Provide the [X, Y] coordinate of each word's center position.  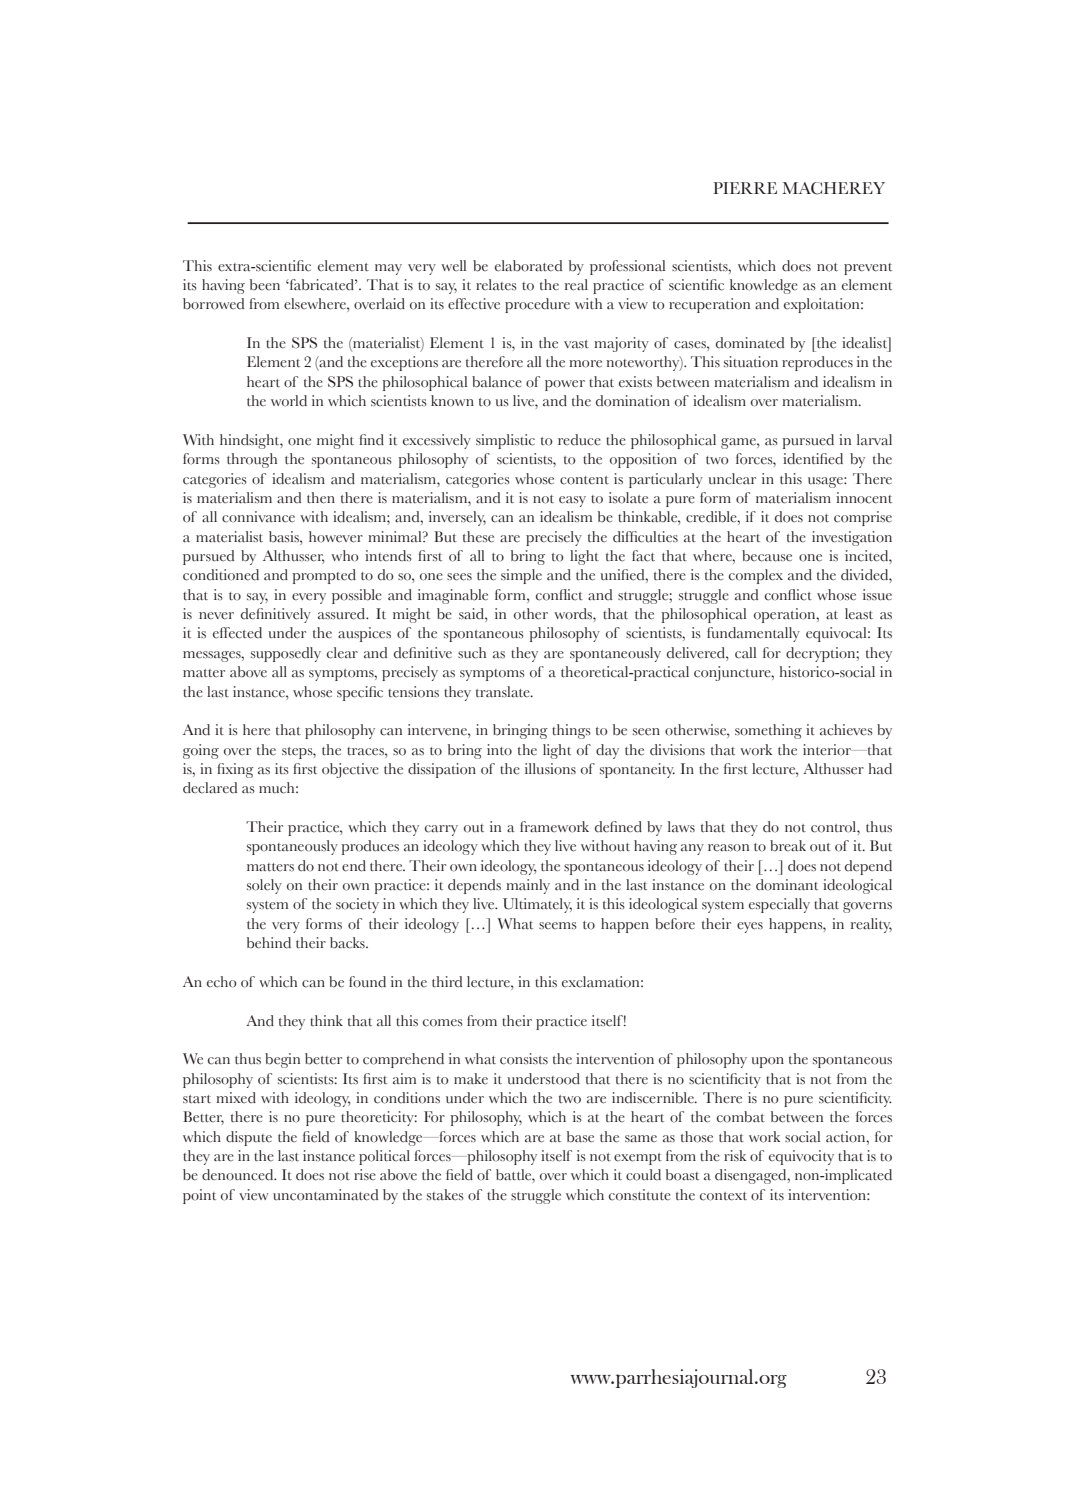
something [768, 731]
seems [558, 925]
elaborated [528, 266]
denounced [239, 1175]
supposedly [286, 654]
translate [504, 692]
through [252, 460]
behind [269, 943]
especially [779, 905]
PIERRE [745, 188]
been [265, 285]
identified [813, 459]
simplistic [505, 441]
